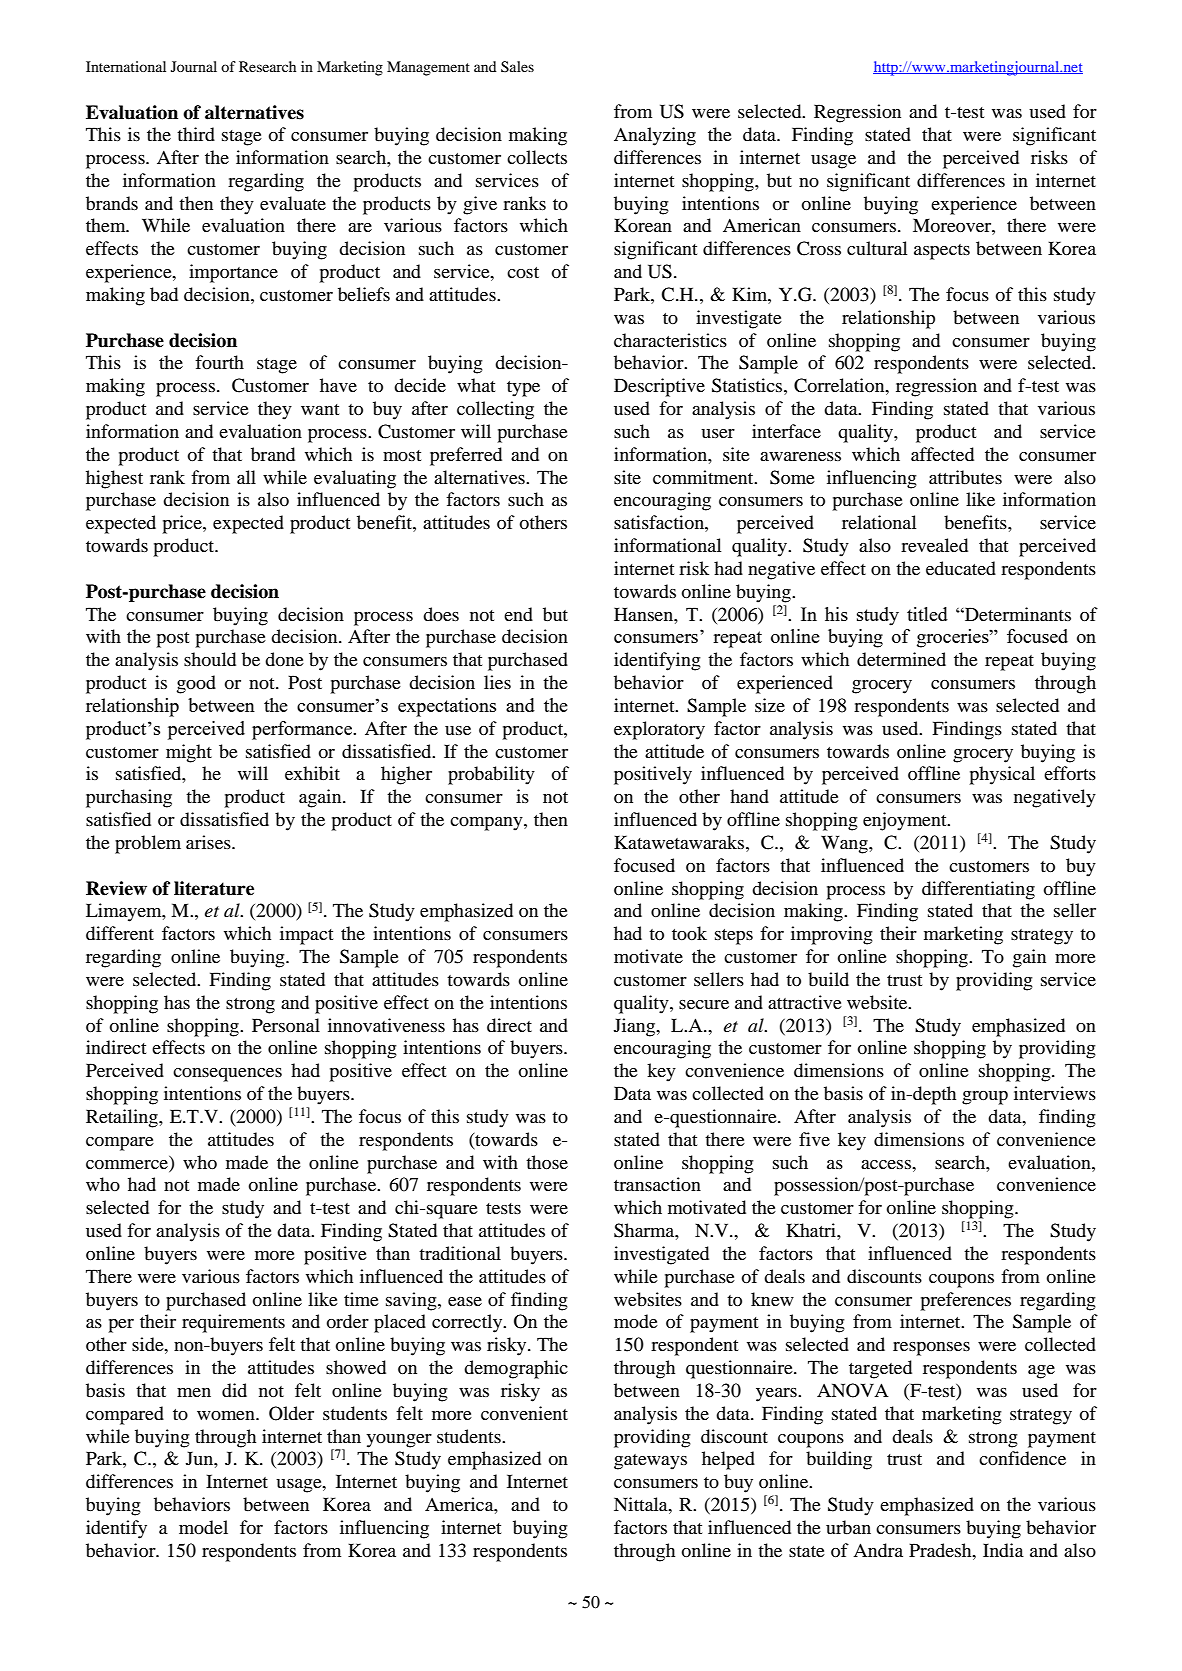 The width and height of the image is (1182, 1671). I want to click on end, so click(518, 614).
